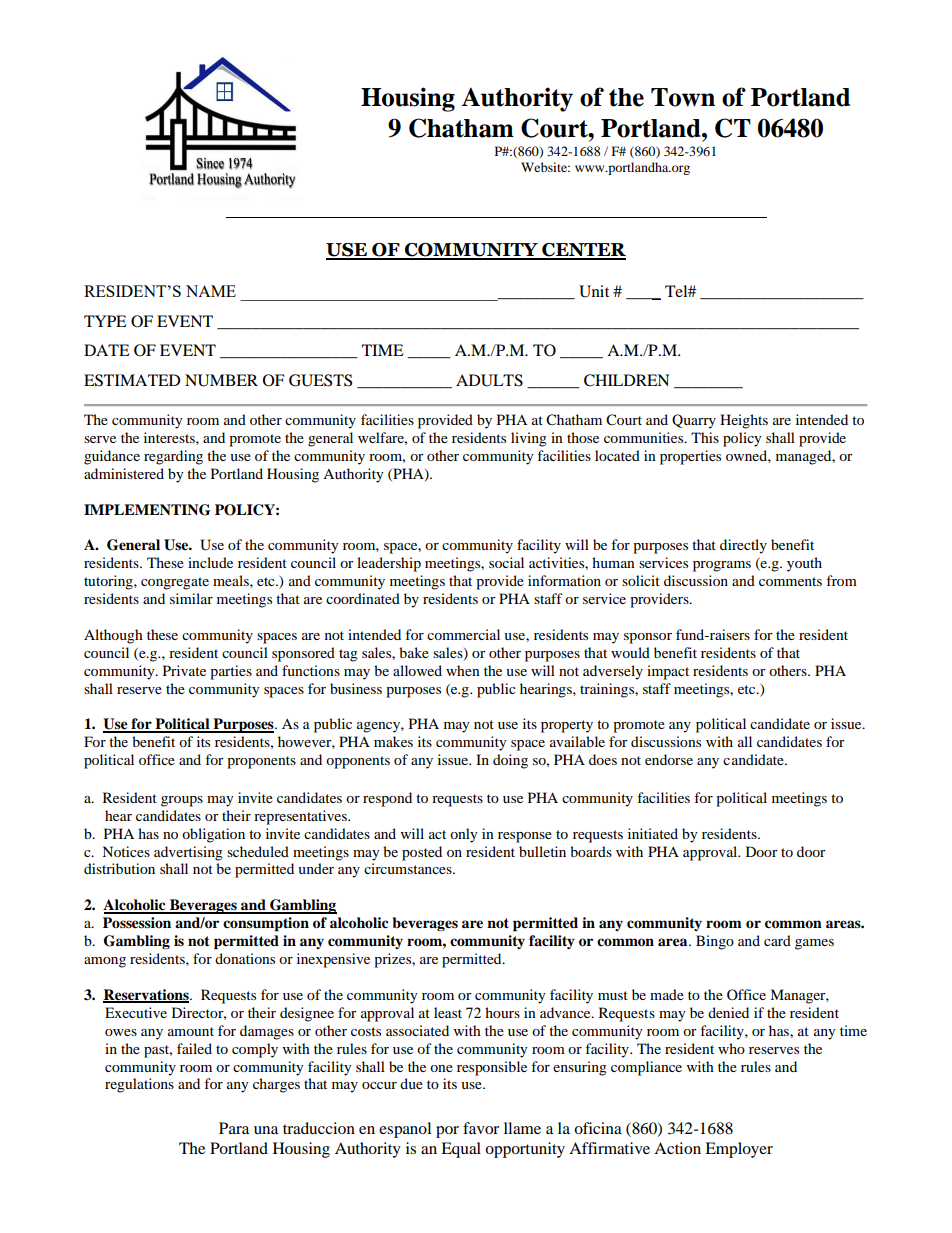 This image has height=1233, width=952. What do you see at coordinates (481, 1128) in the image?
I see `favor` at bounding box center [481, 1128].
